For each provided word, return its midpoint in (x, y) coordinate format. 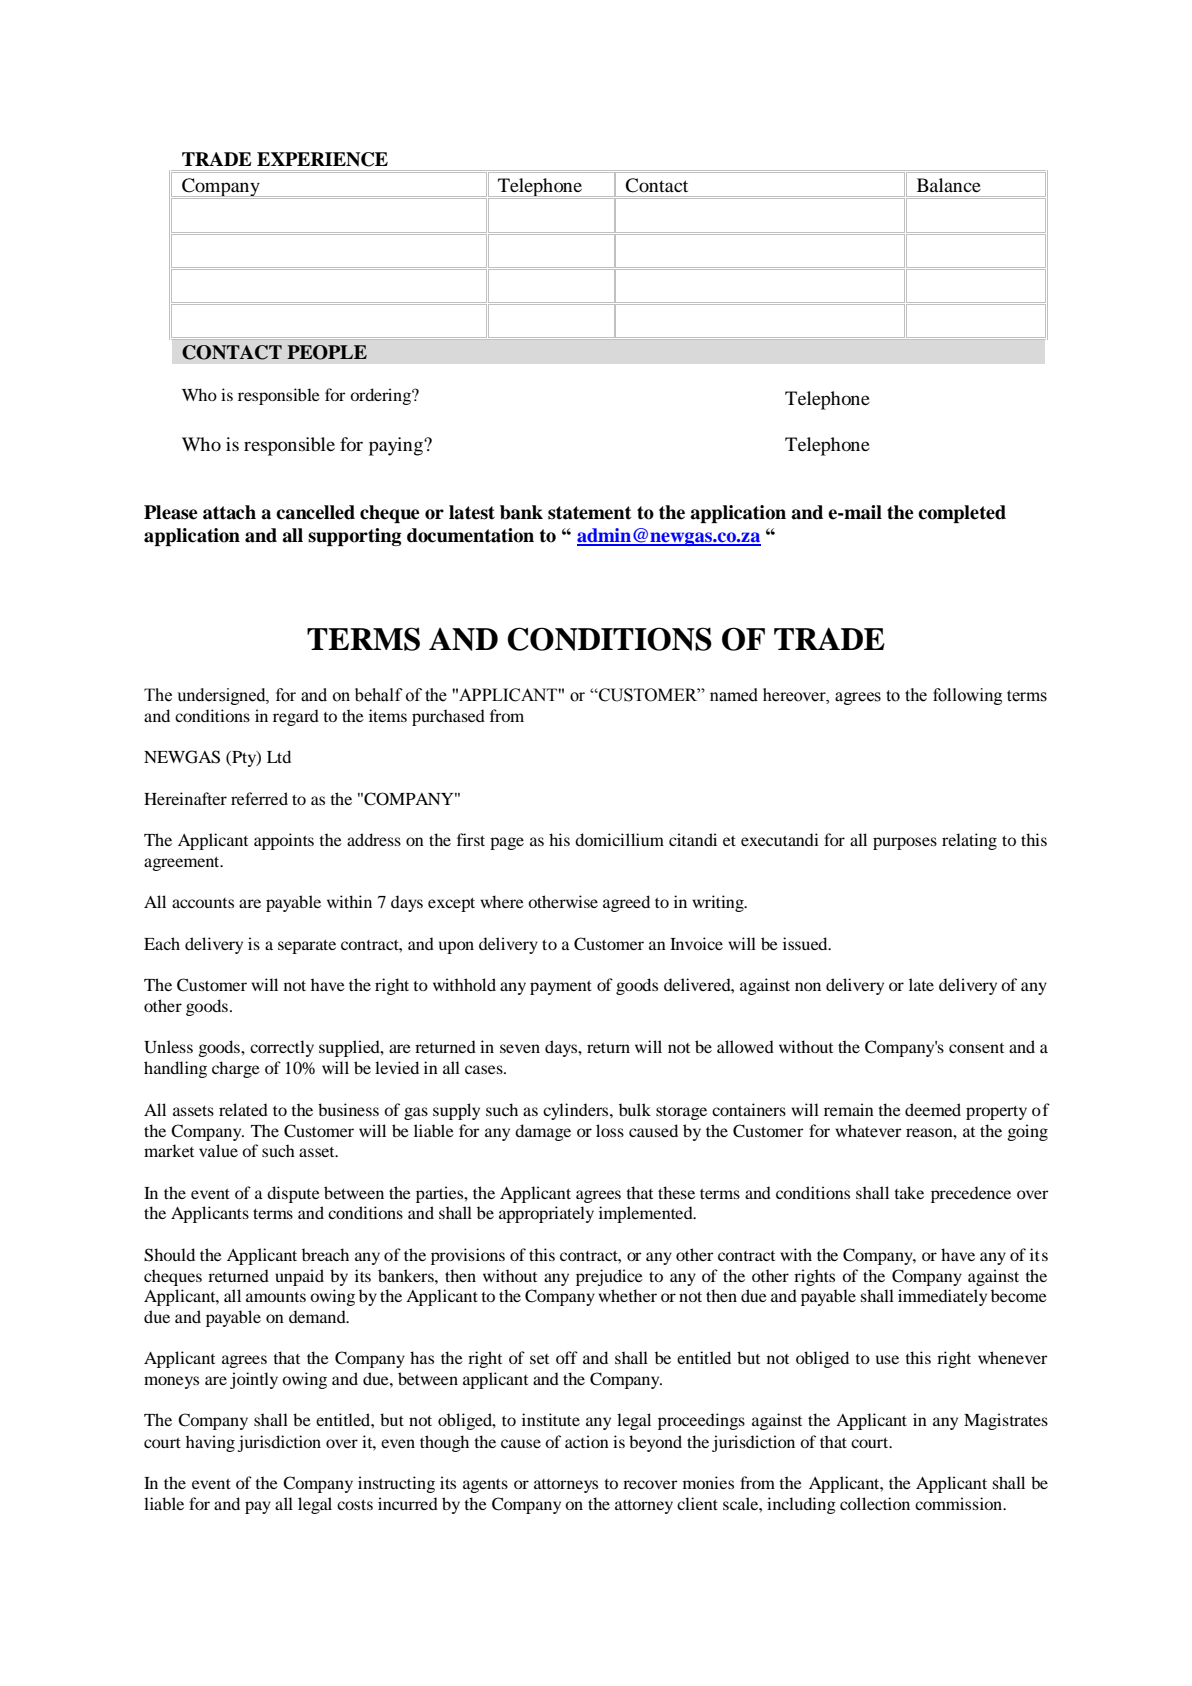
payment (561, 988)
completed (962, 514)
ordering (381, 396)
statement (590, 513)
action (587, 1441)
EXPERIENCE (322, 159)
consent (976, 1048)
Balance (949, 185)
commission (960, 1503)
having (210, 1443)
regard (296, 717)
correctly (282, 1048)
